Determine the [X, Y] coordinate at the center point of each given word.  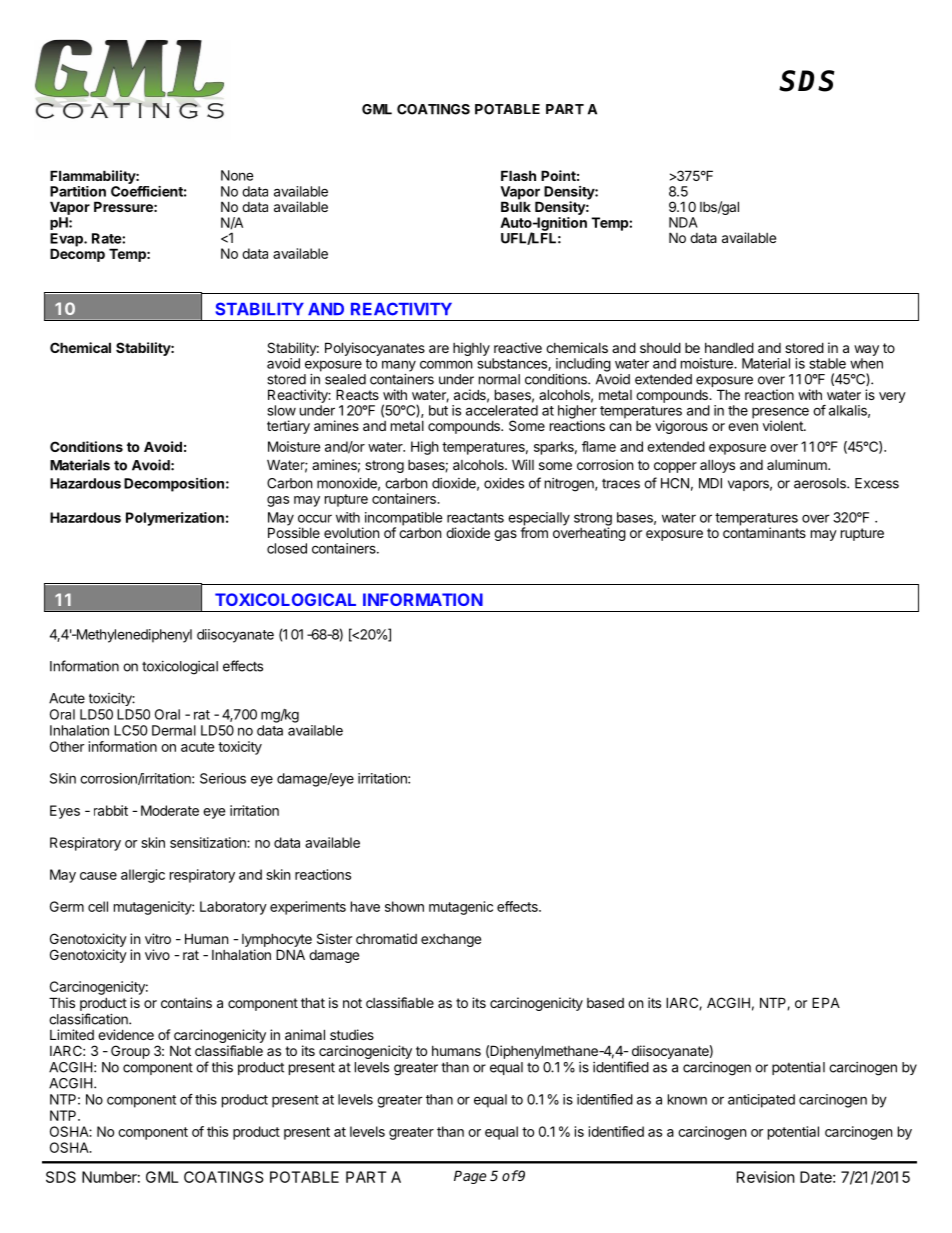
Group [130, 1052]
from [534, 531]
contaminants [764, 532]
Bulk [516, 206]
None [237, 175]
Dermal [174, 730]
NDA [683, 222]
